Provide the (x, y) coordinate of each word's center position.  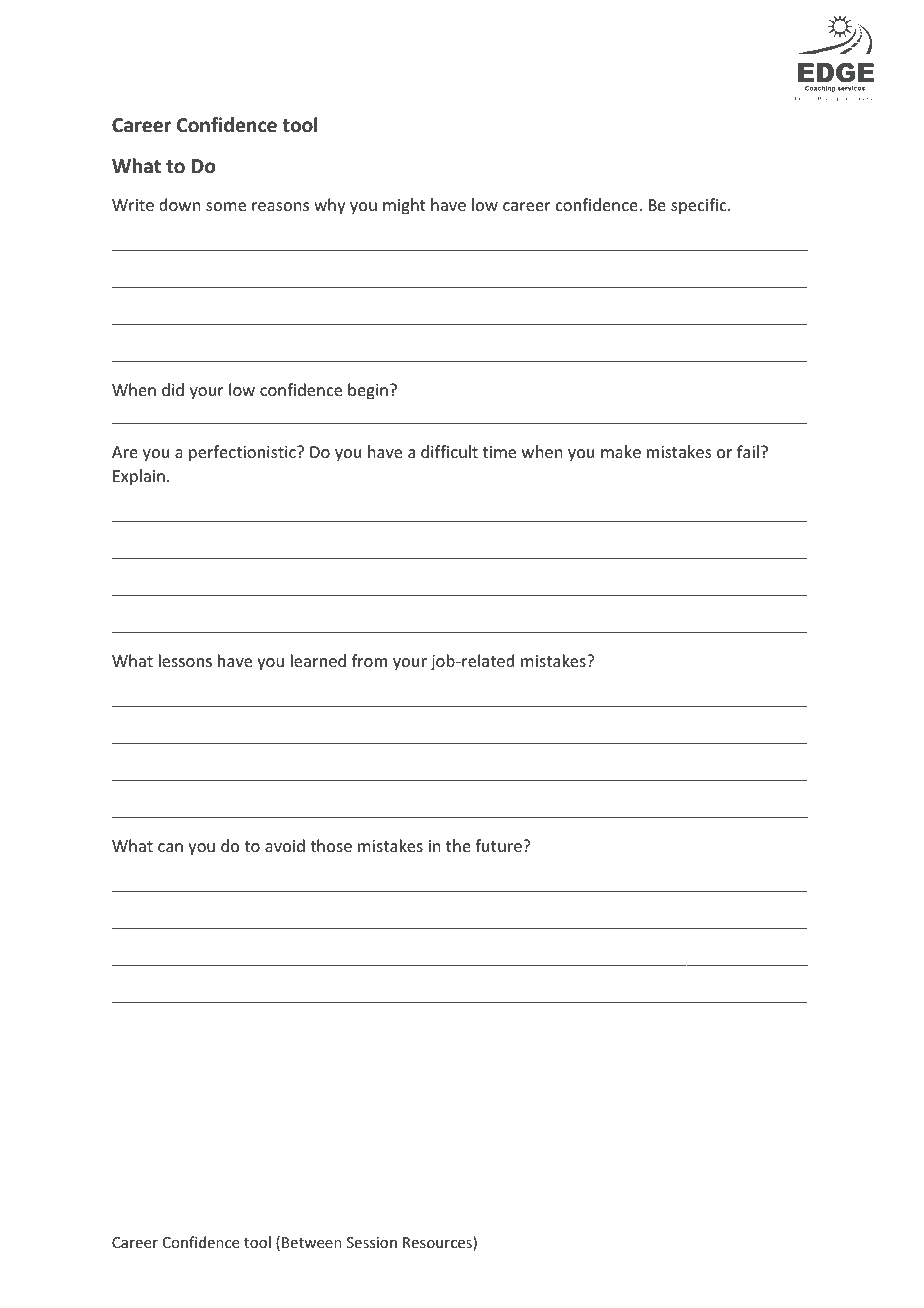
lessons (185, 660)
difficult (449, 451)
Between (312, 1242)
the (458, 845)
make (621, 451)
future (499, 845)
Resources (438, 1243)
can (170, 847)
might (404, 206)
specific (700, 206)
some (226, 206)
